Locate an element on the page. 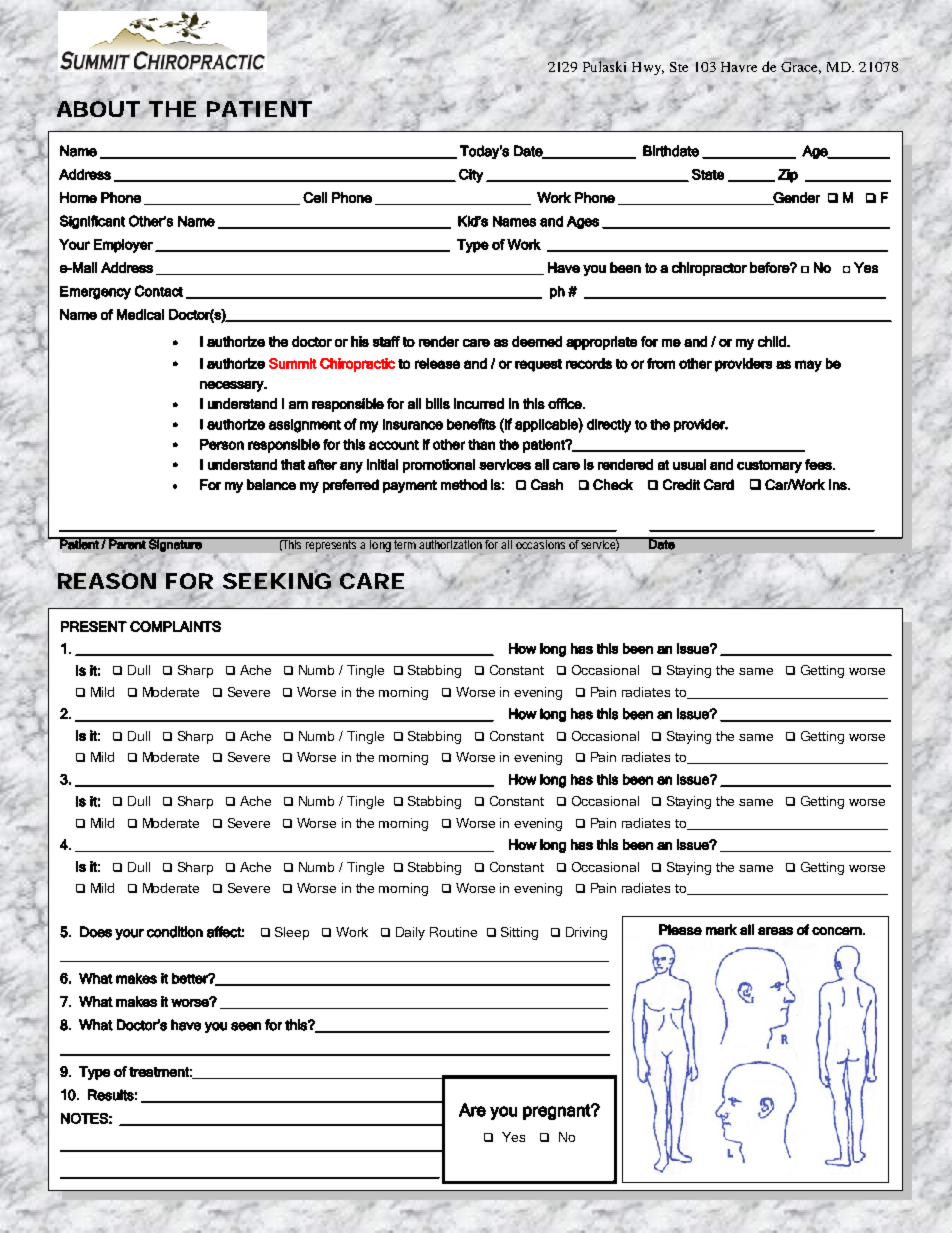  City is located at coordinates (471, 176).
